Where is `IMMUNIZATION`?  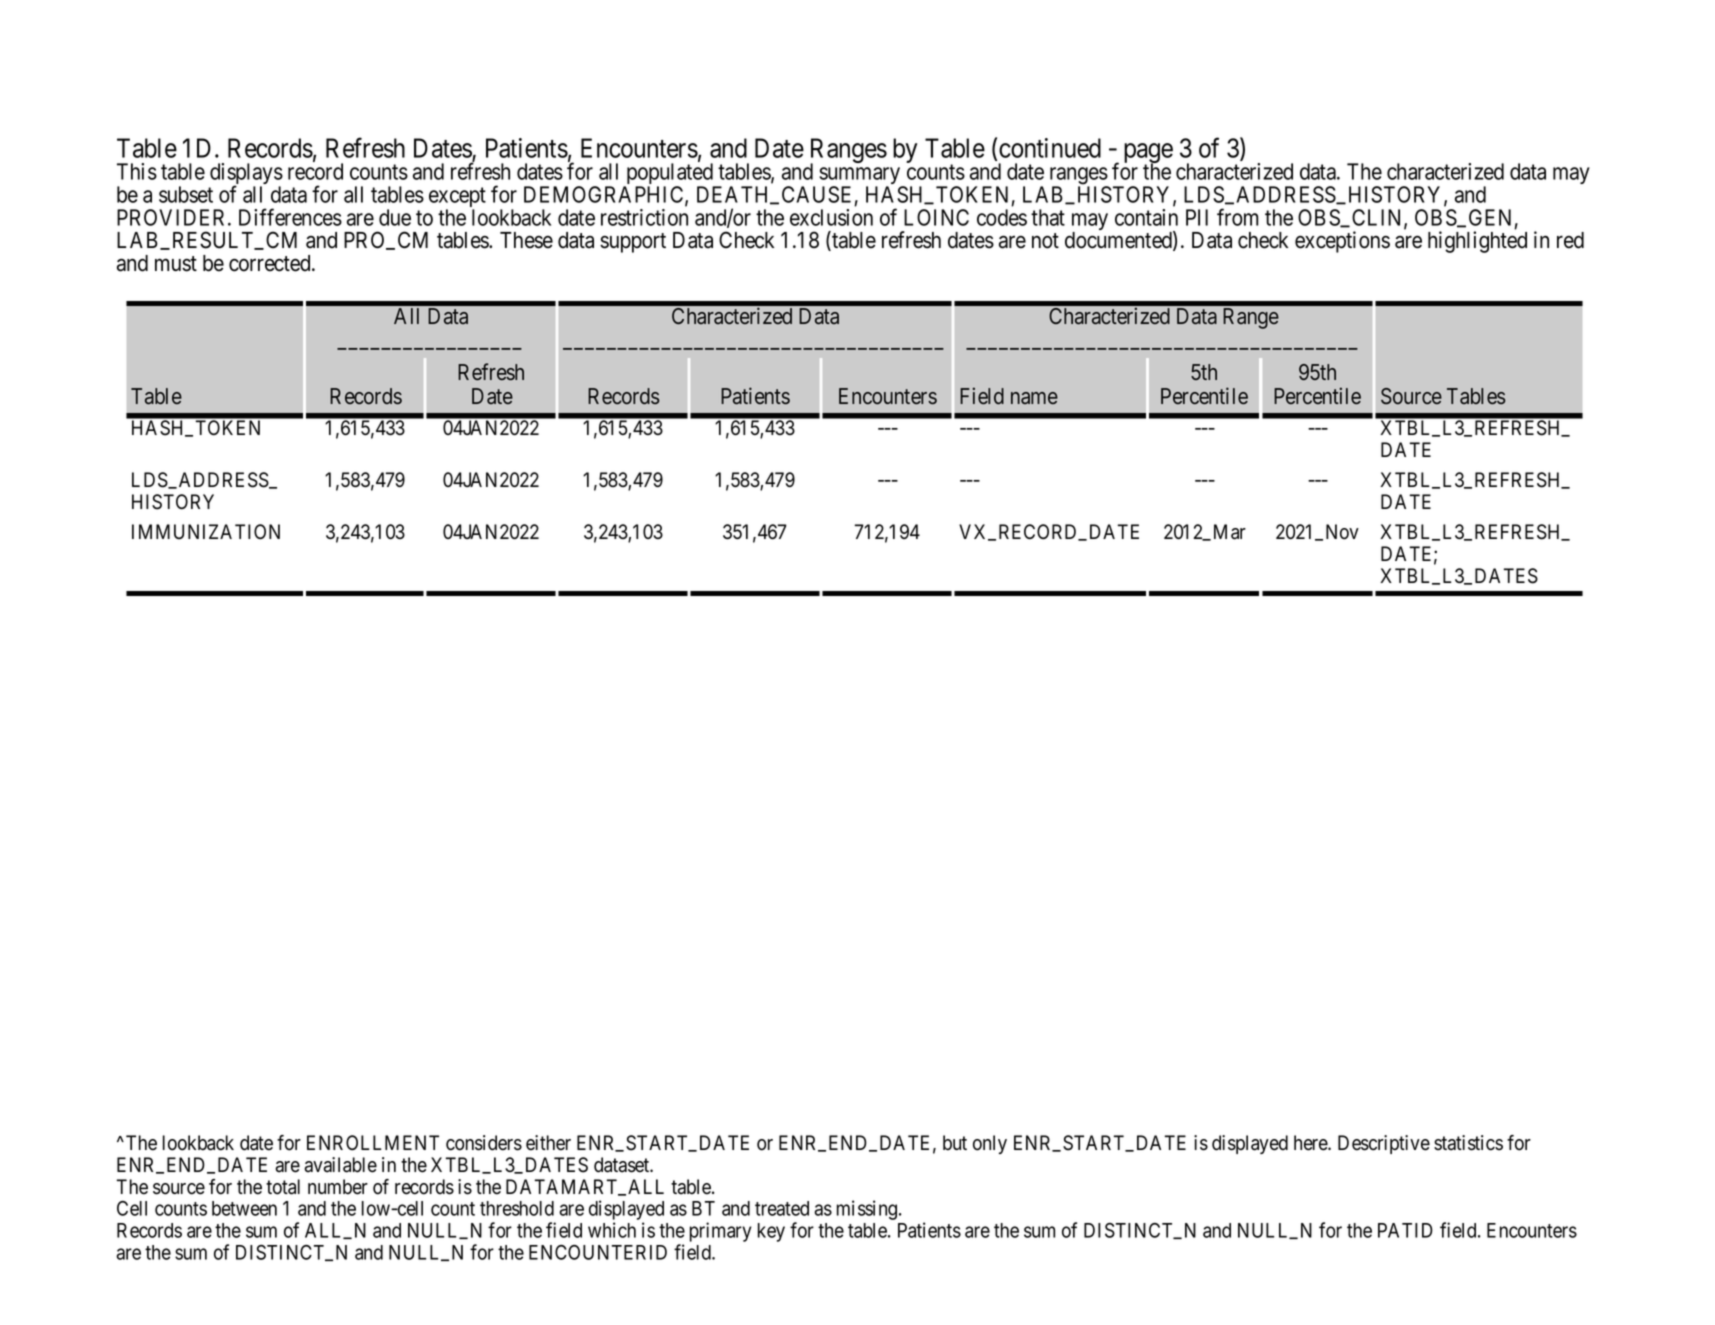
IMMUNIZATION is located at coordinates (206, 532).
